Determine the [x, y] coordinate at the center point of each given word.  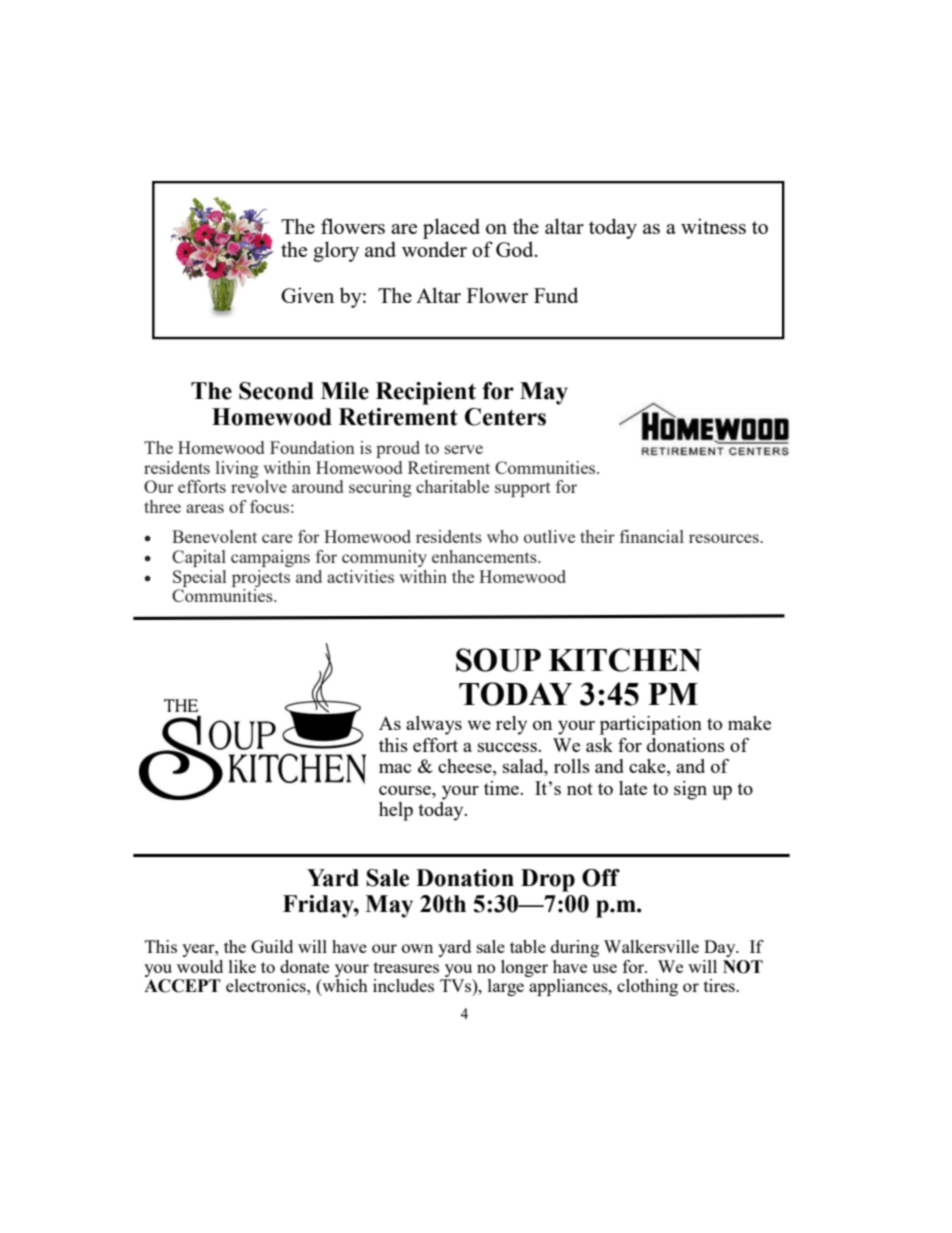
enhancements [485, 556]
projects [261, 578]
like [242, 966]
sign [690, 790]
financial [652, 536]
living [237, 469]
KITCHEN [625, 660]
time [502, 788]
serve [464, 449]
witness [713, 226]
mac [395, 768]
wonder [434, 249]
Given [307, 295]
